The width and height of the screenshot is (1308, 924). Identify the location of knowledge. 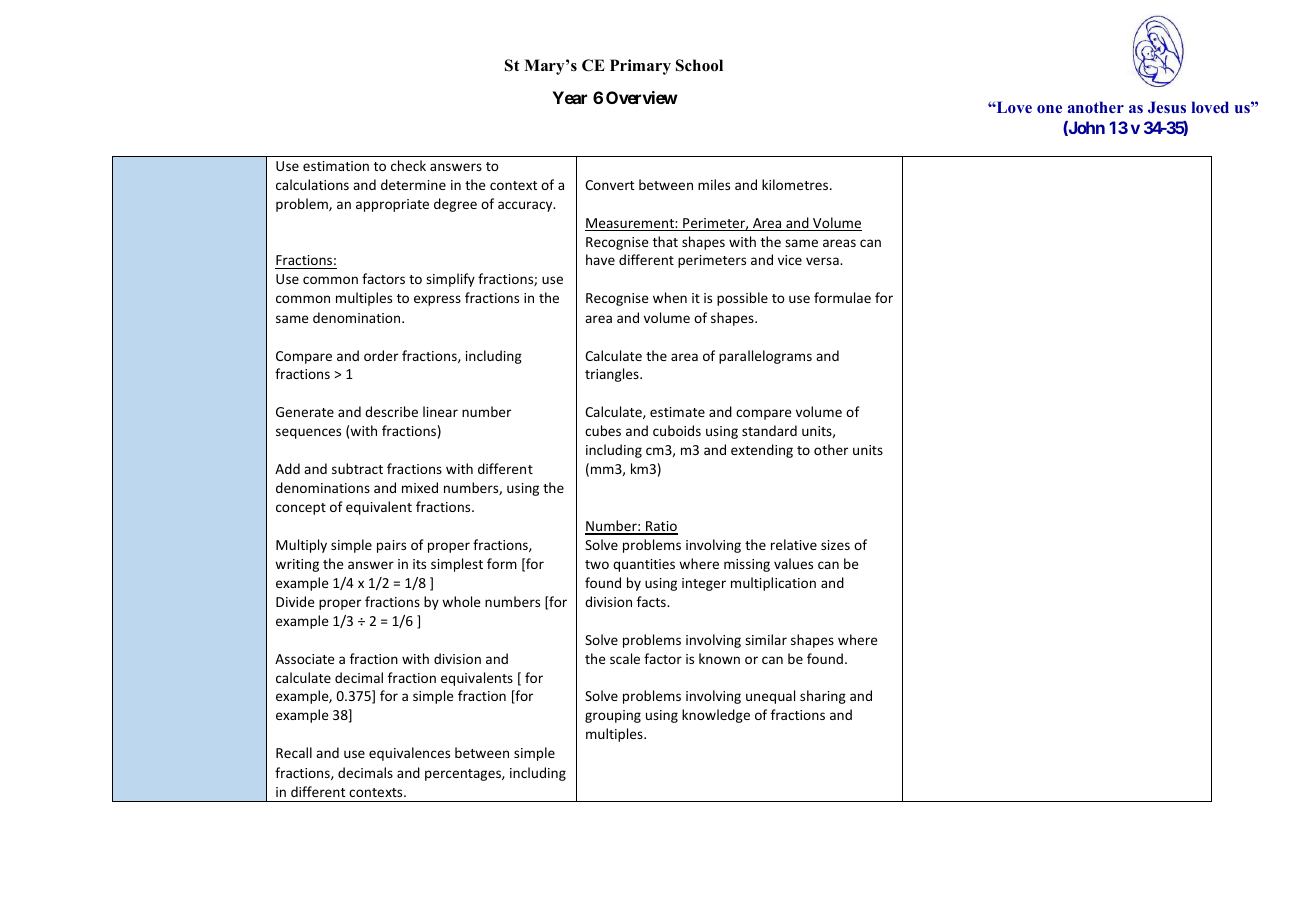
(716, 716).
